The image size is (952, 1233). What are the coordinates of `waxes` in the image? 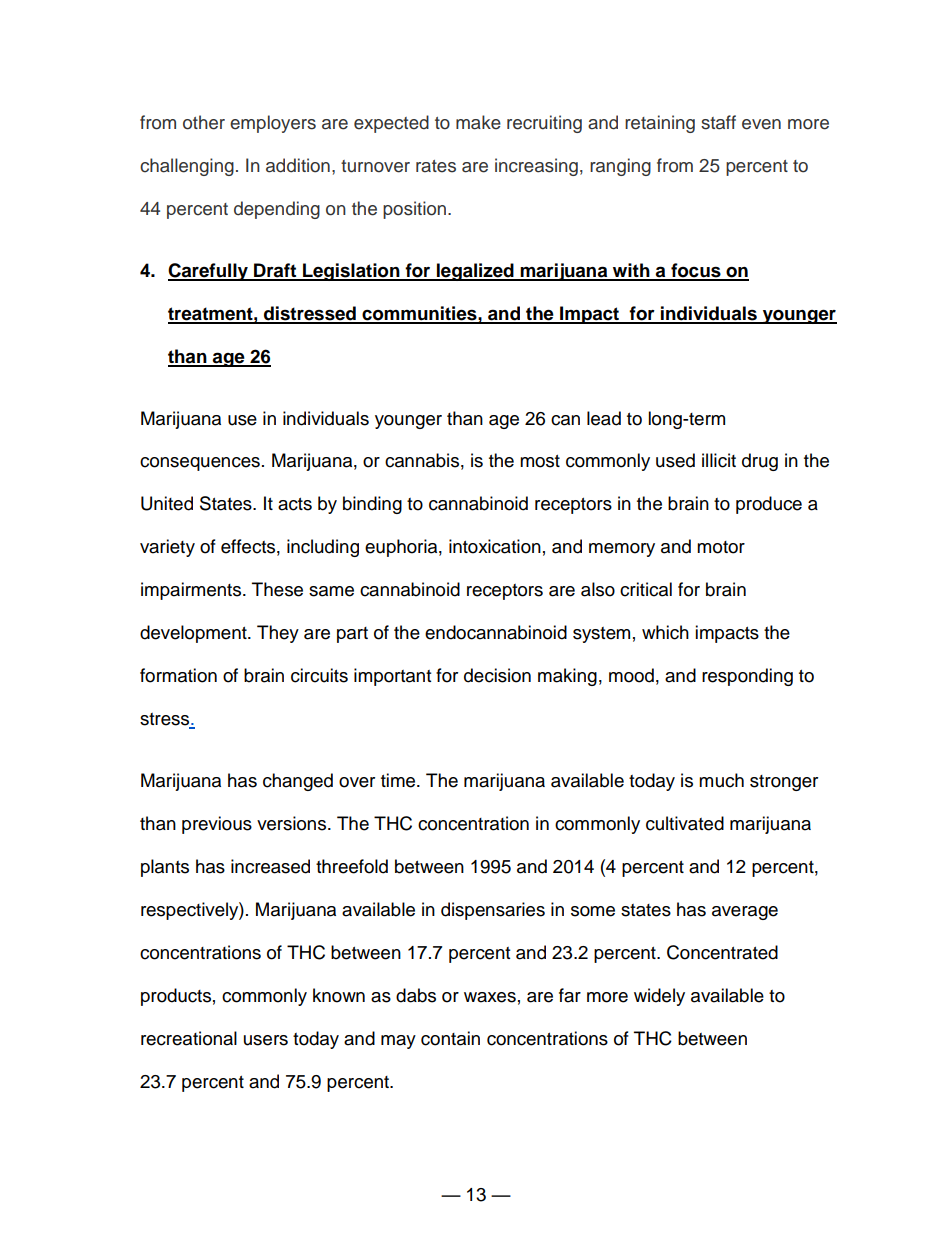 It's located at (490, 997).
